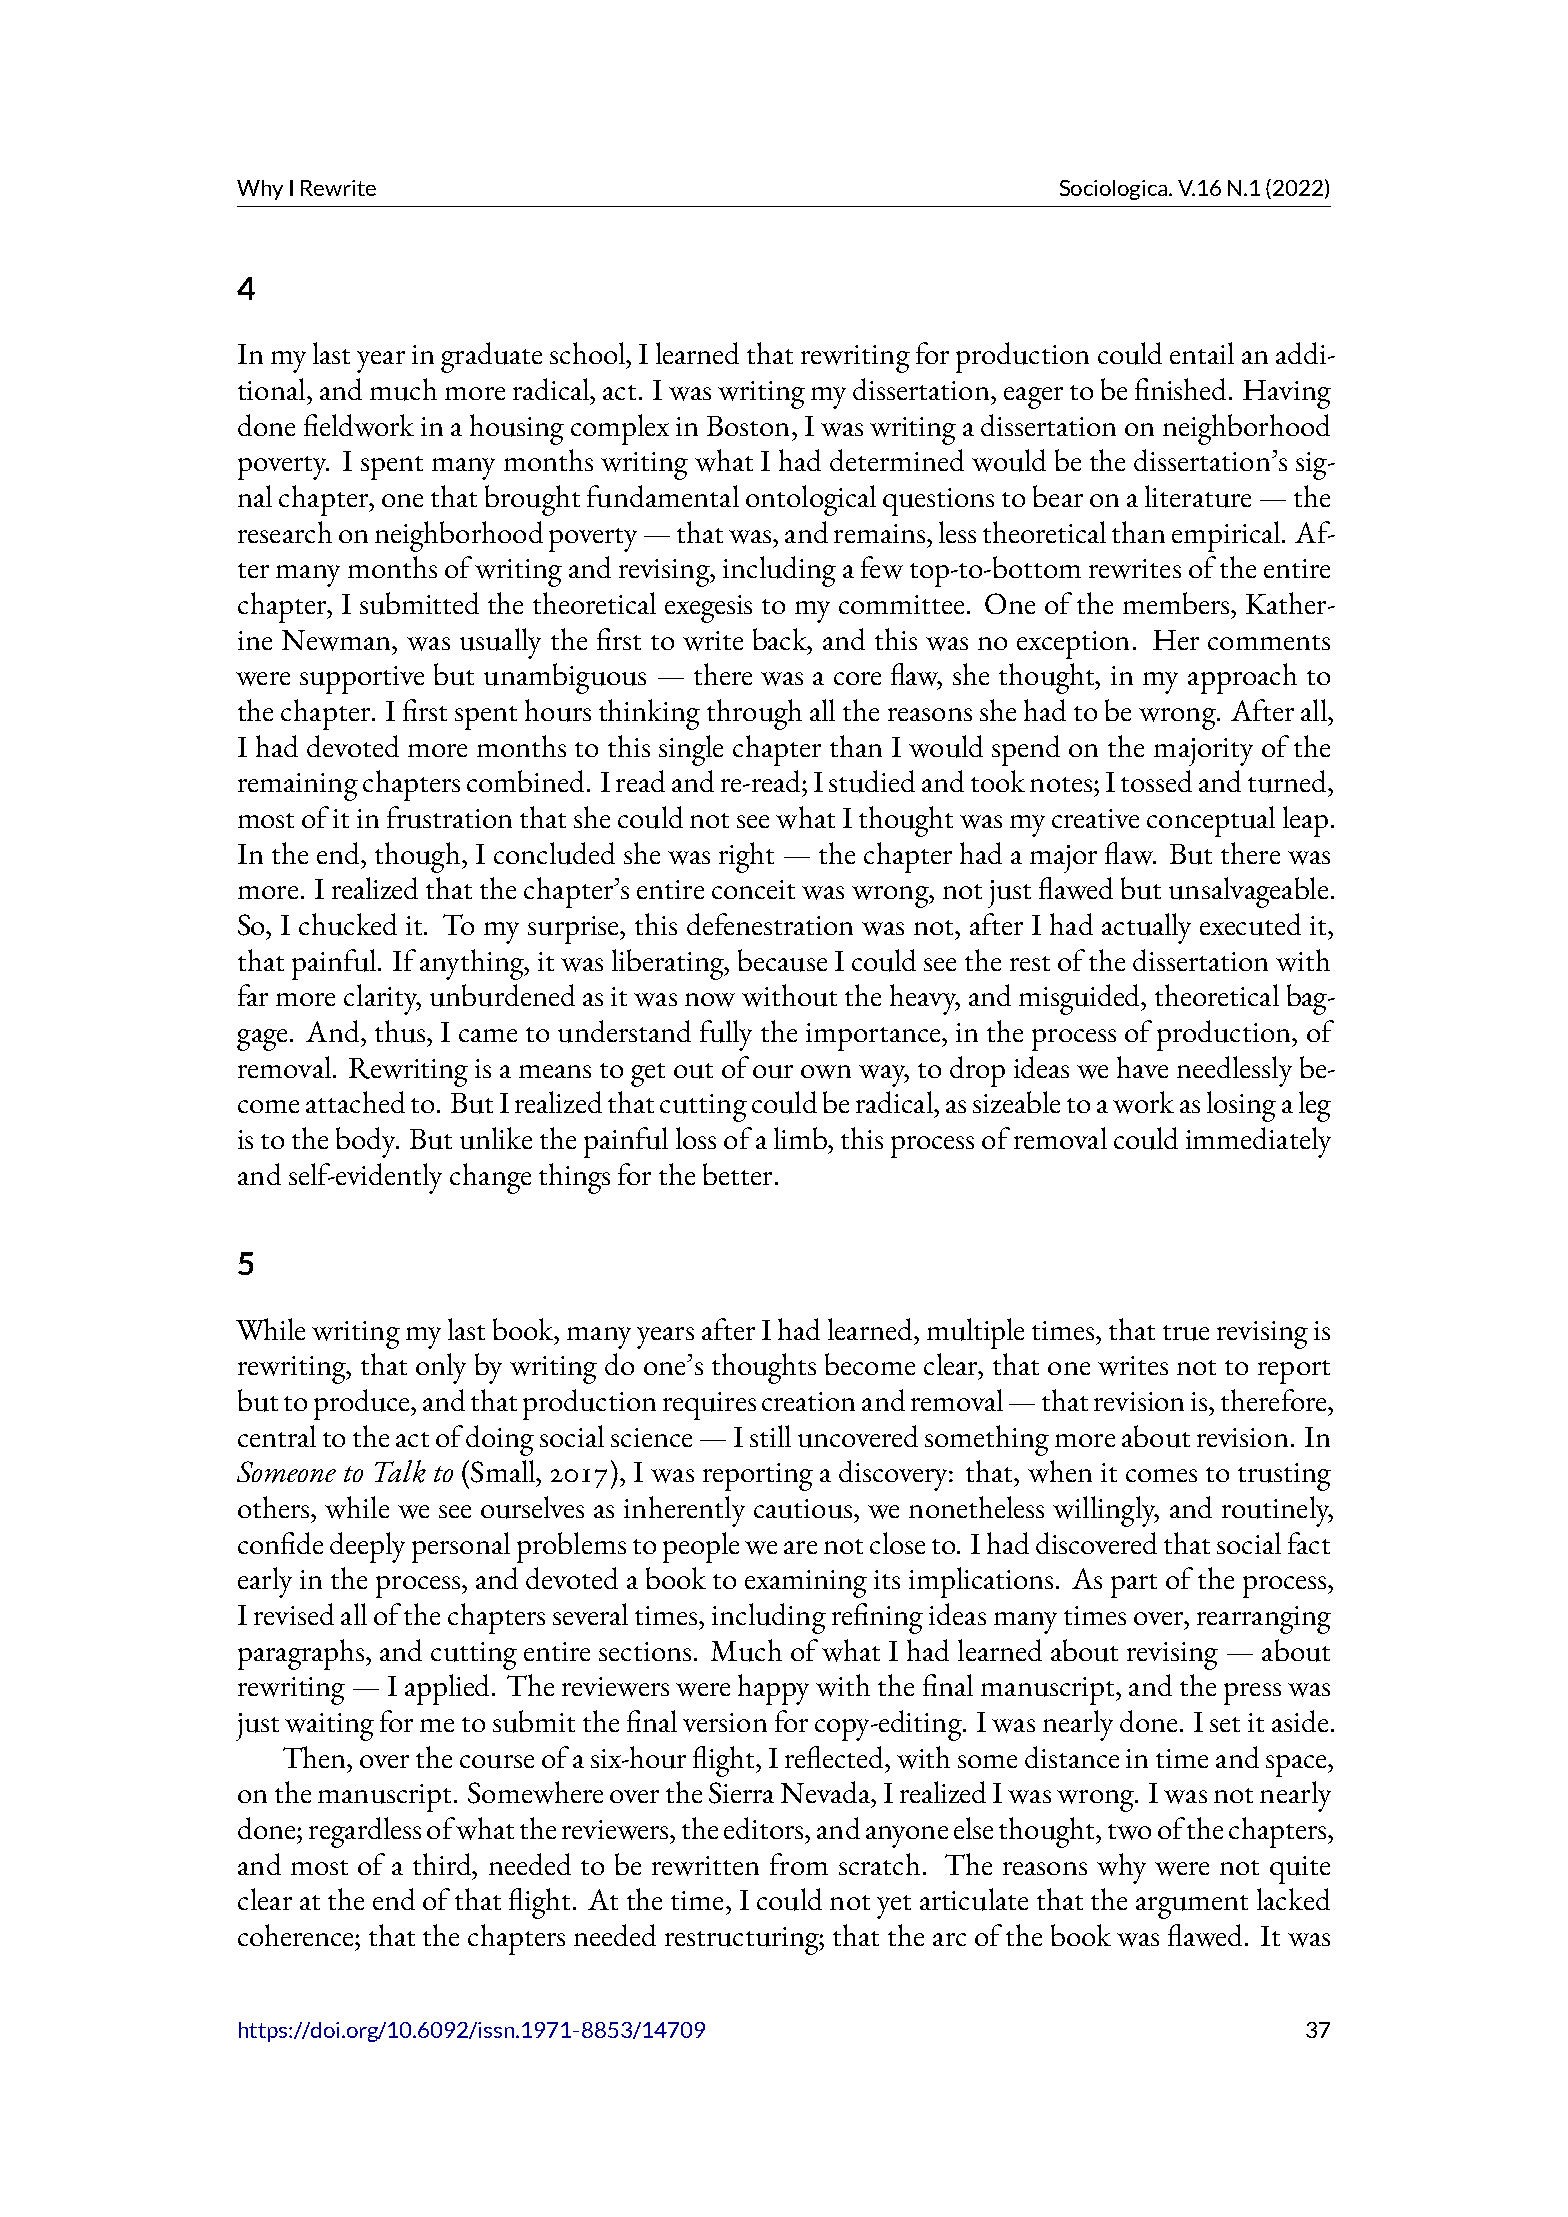  What do you see at coordinates (1182, 389) in the screenshot?
I see `finished` at bounding box center [1182, 389].
